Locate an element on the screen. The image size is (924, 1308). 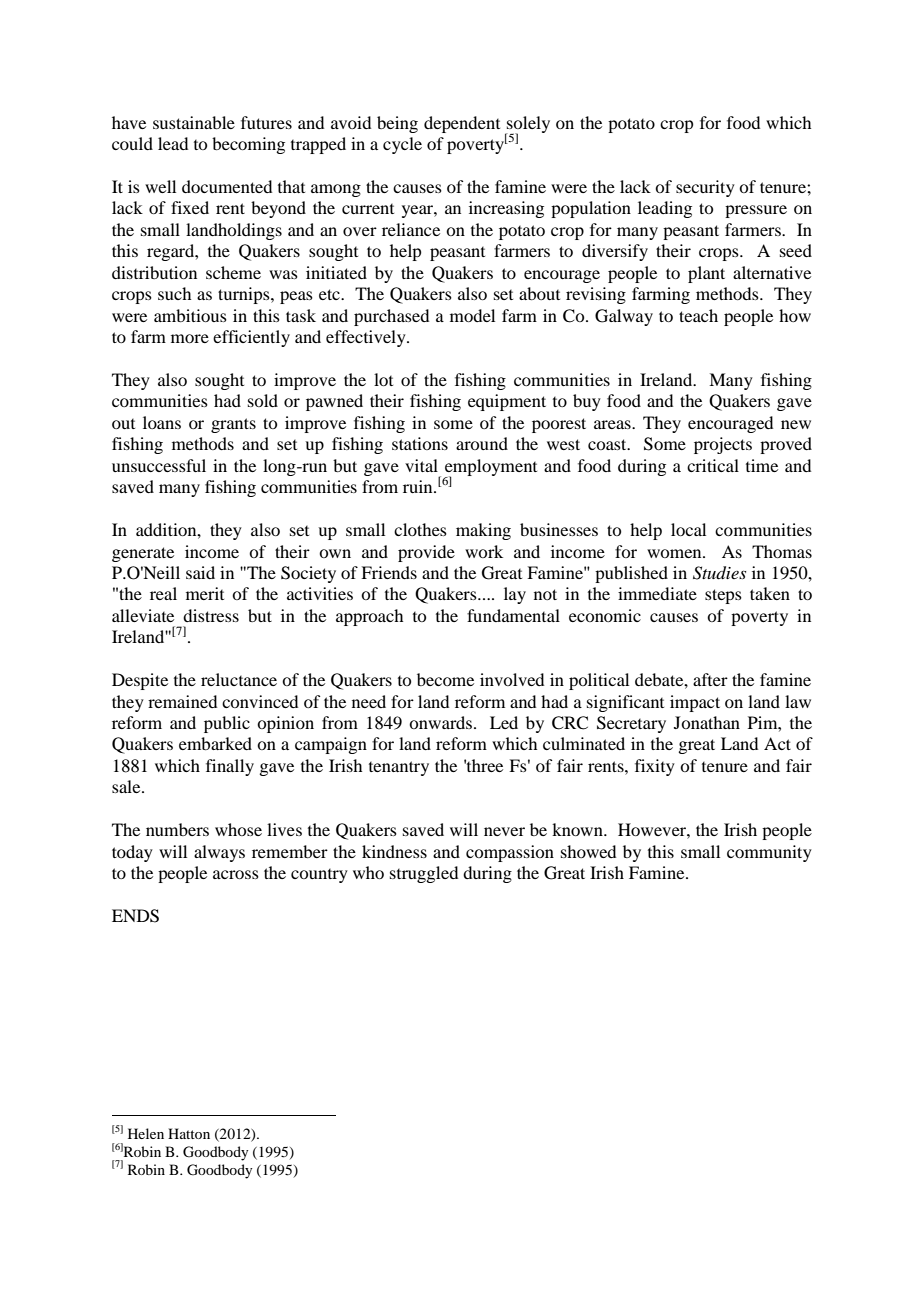
never is located at coordinates (504, 831).
